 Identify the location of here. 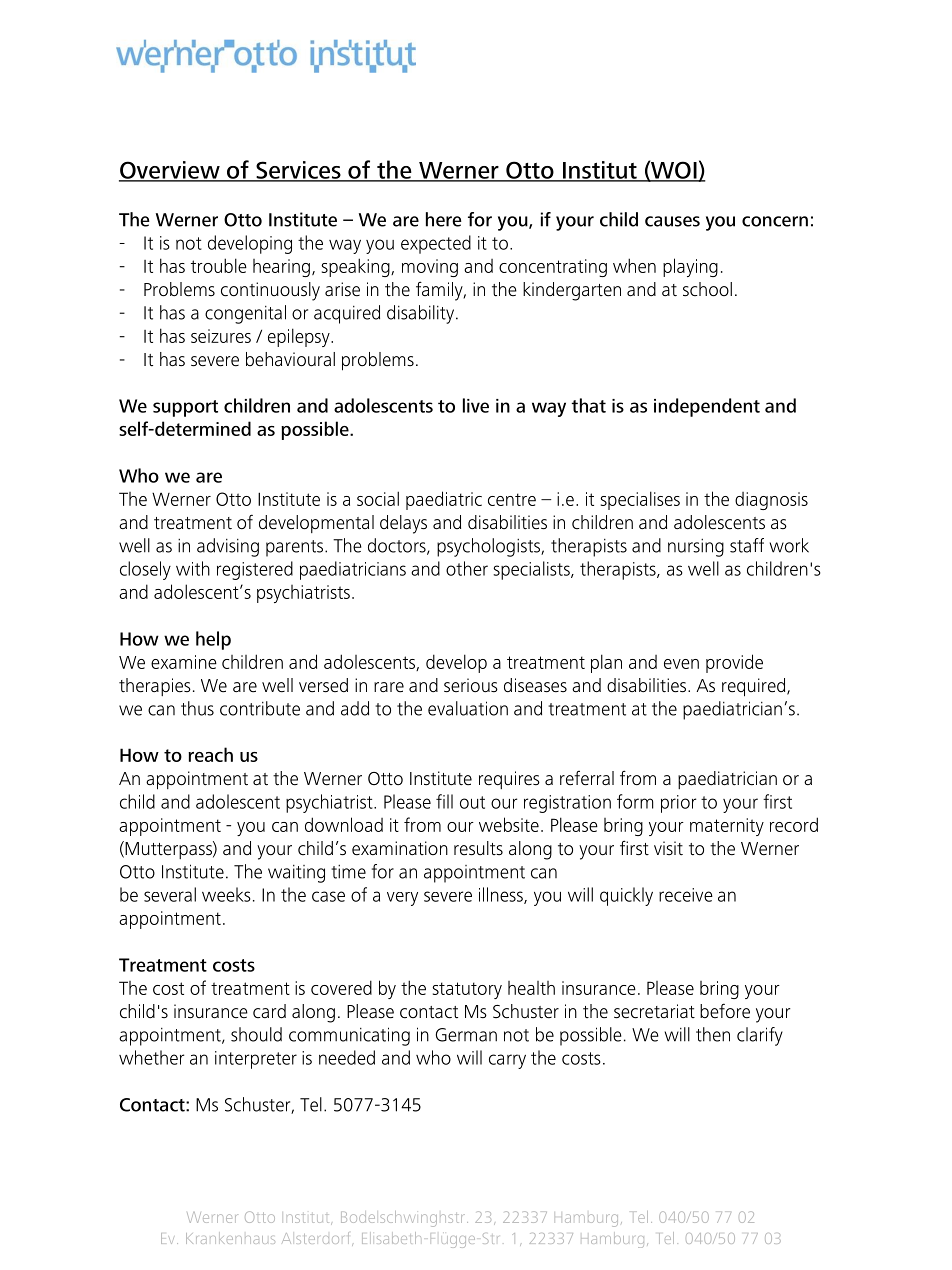
(444, 219).
